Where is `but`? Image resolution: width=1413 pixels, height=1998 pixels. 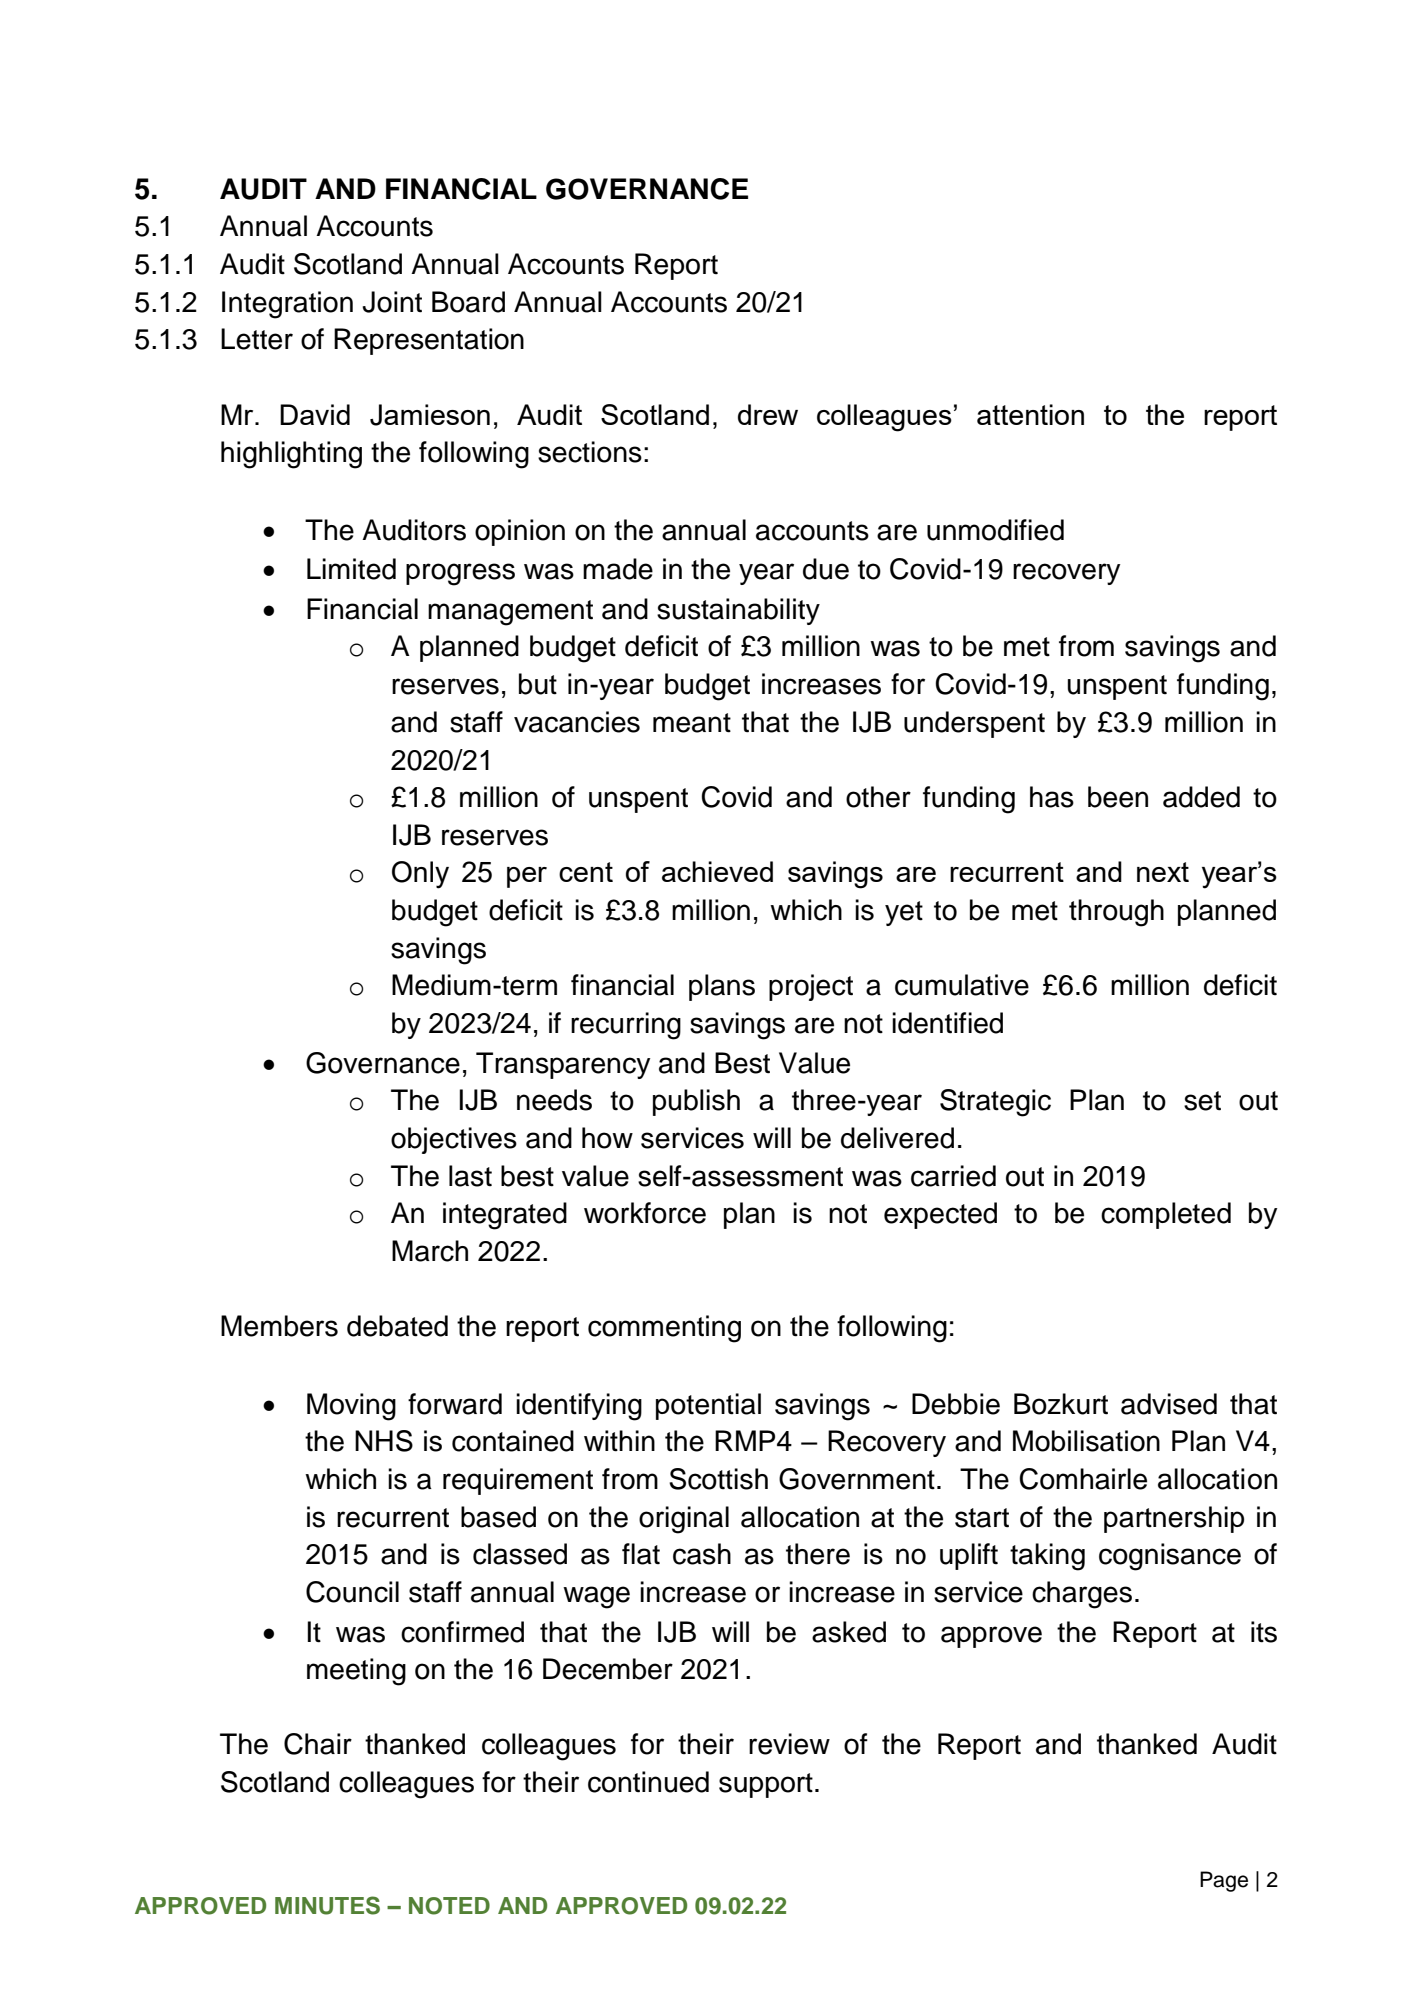 but is located at coordinates (538, 684).
